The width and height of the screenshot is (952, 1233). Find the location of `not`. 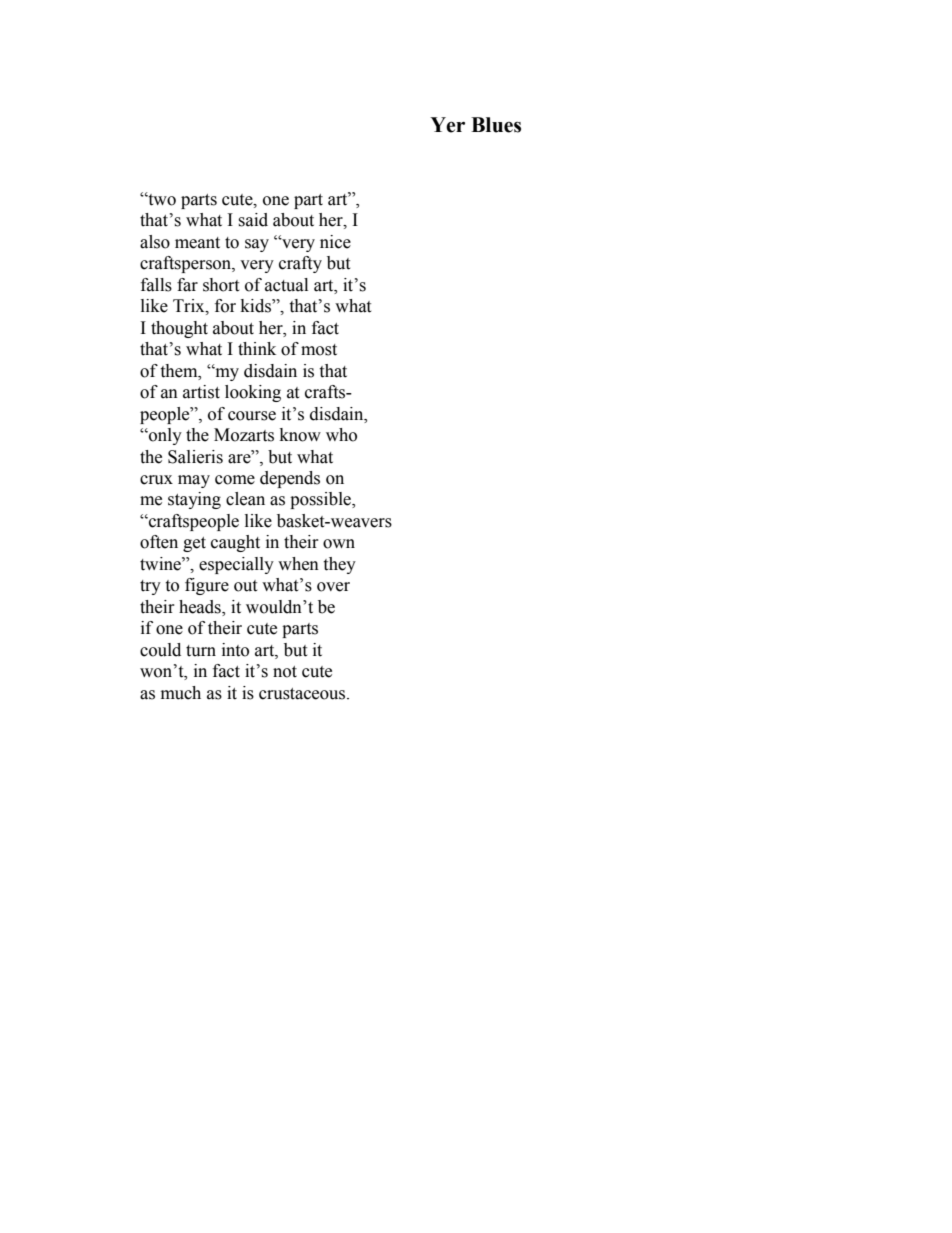

not is located at coordinates (285, 672).
